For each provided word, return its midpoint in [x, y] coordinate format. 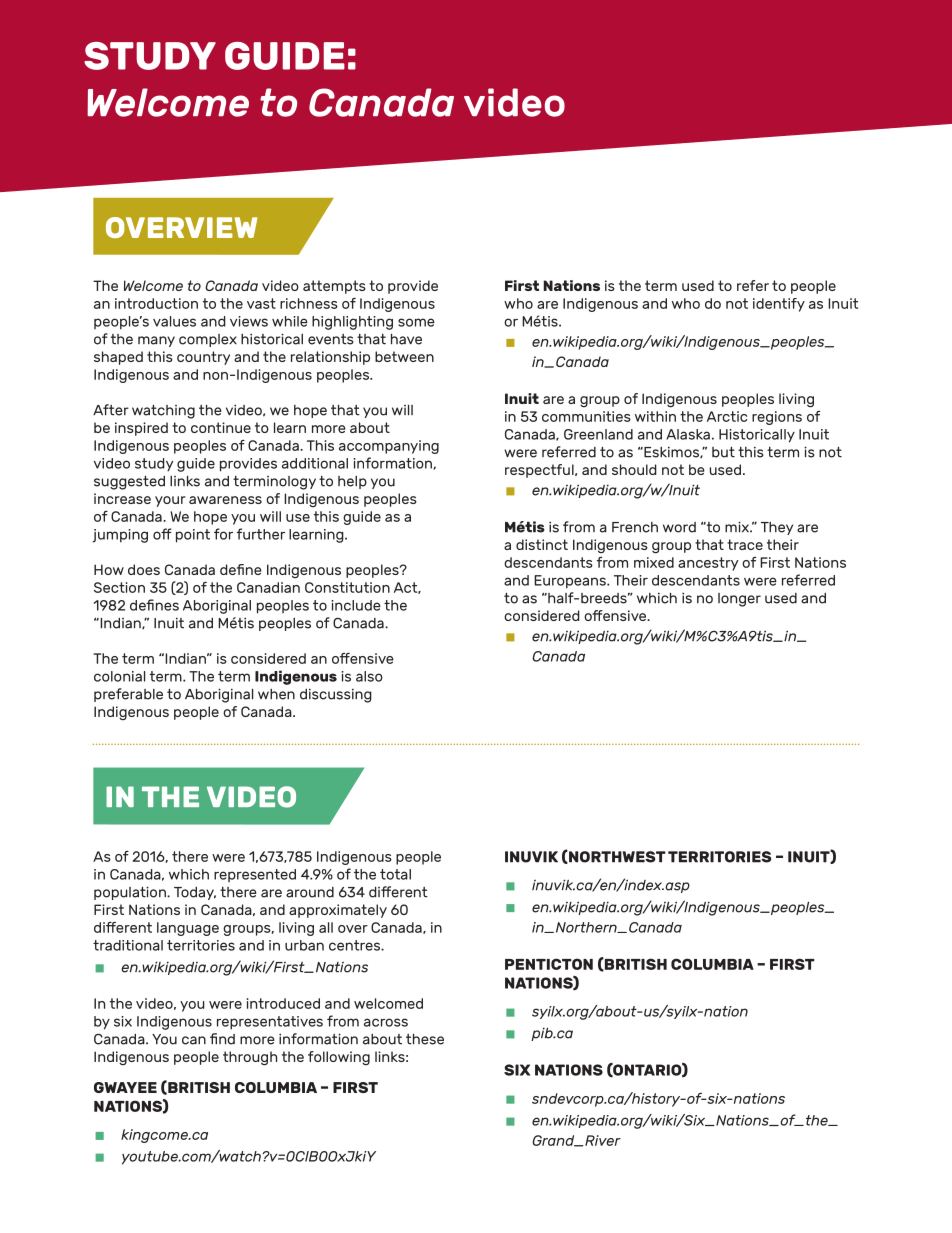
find [222, 1039]
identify [779, 305]
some [416, 322]
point [193, 536]
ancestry [708, 564]
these [425, 1039]
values [174, 321]
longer [739, 600]
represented [255, 875]
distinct [542, 544]
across [386, 1022]
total [395, 874]
